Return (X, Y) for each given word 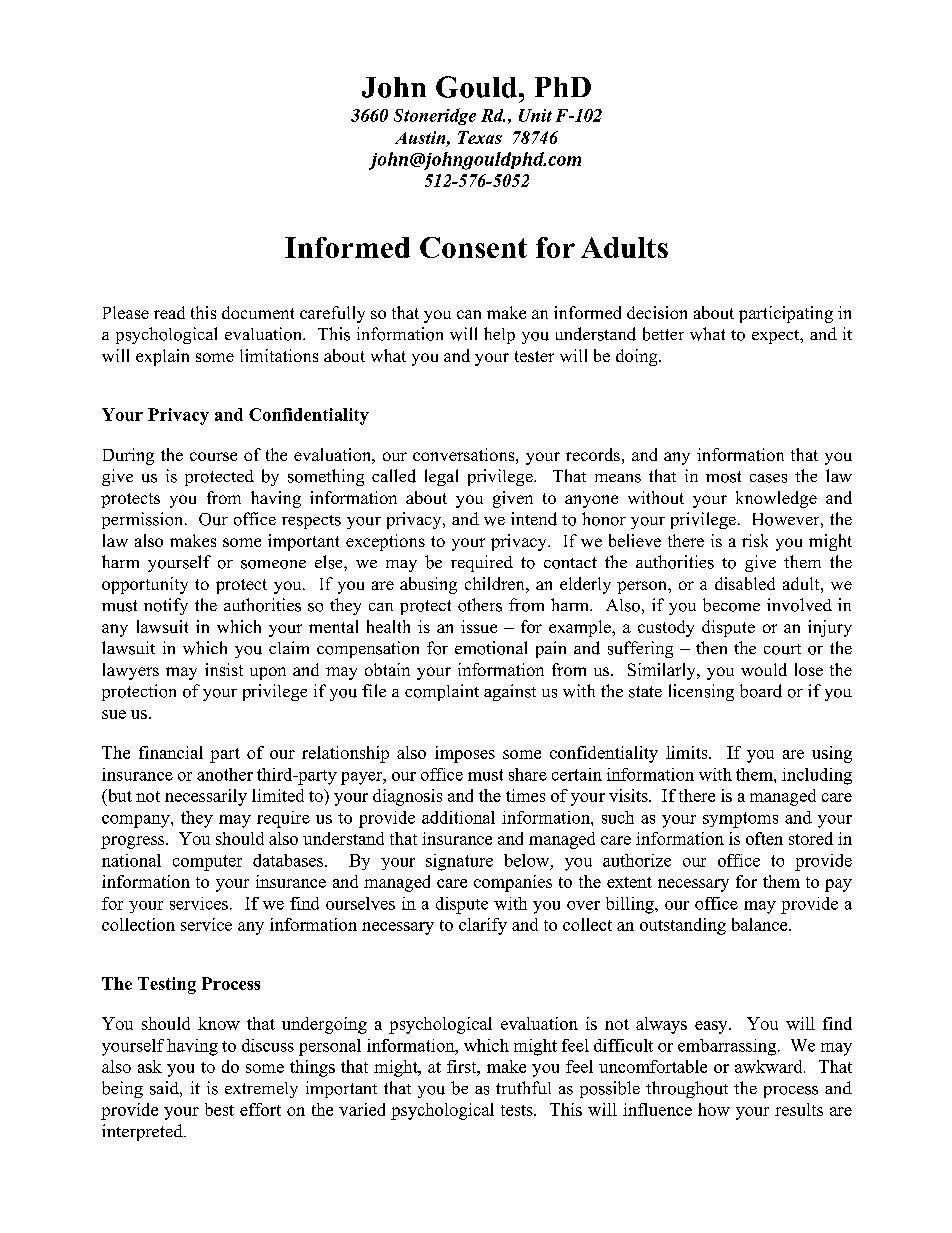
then (711, 647)
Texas (480, 137)
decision (657, 312)
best (219, 1109)
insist (224, 669)
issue (479, 626)
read (169, 312)
